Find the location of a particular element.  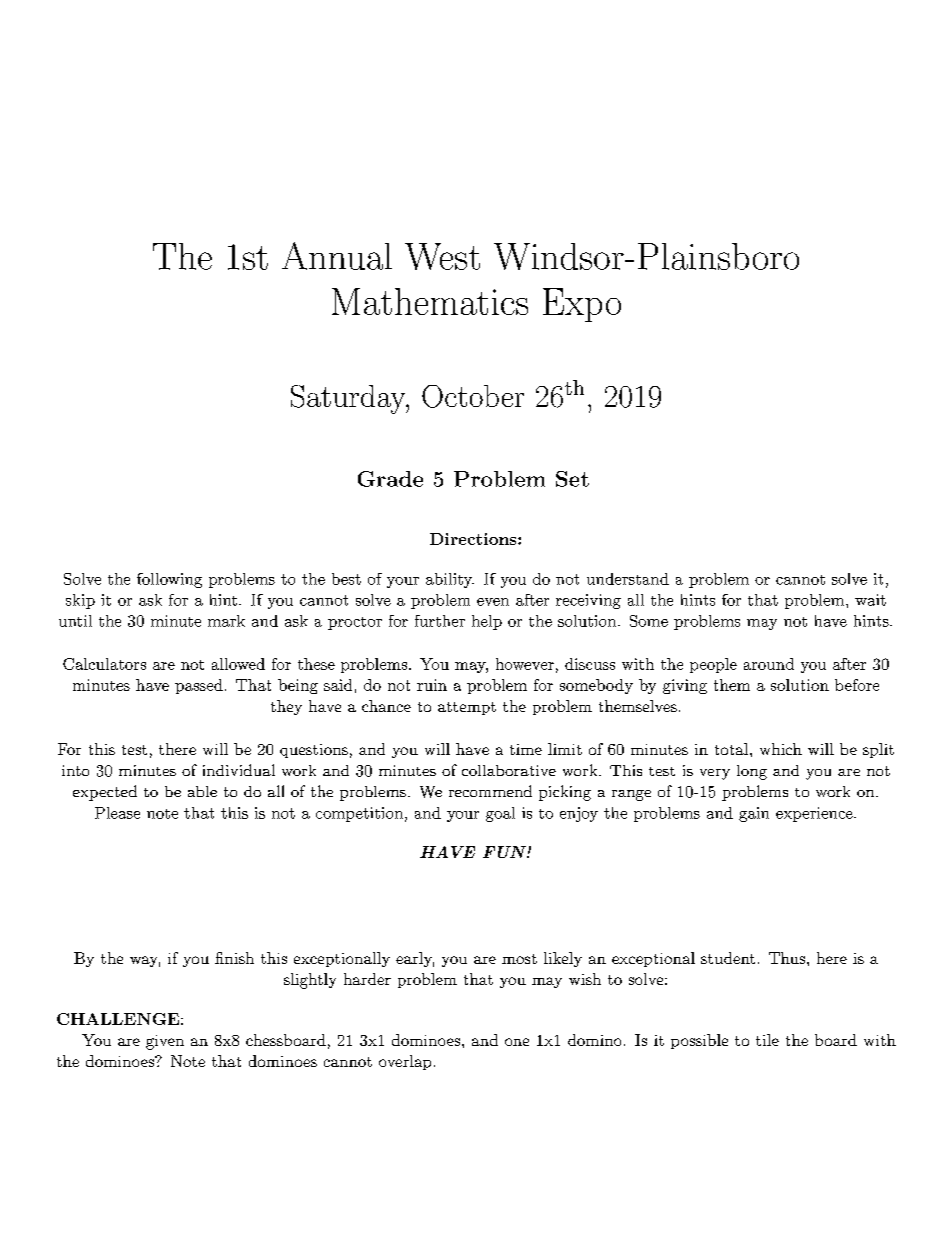

wait is located at coordinates (870, 600).
